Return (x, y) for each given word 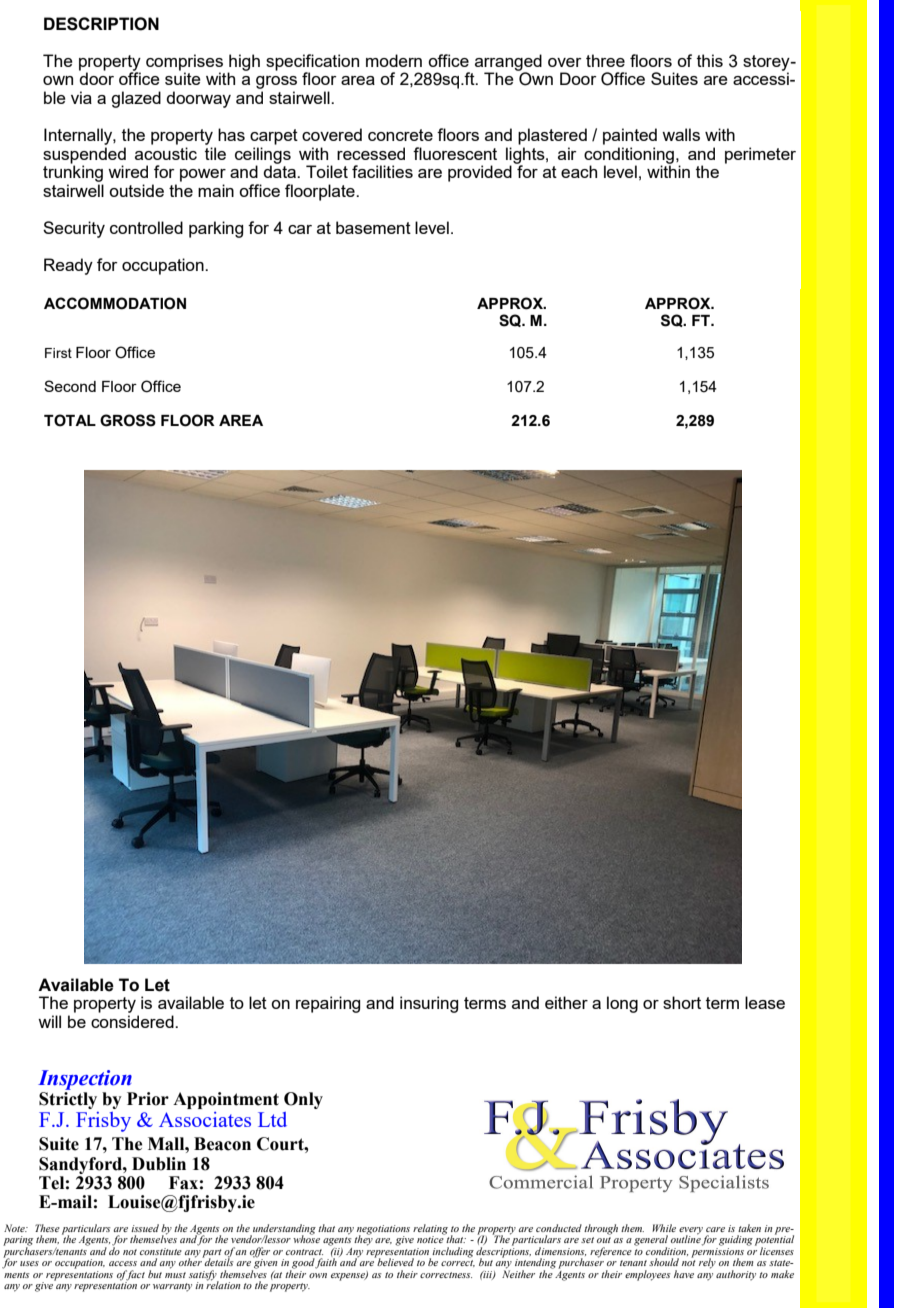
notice (431, 1238)
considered (133, 1021)
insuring (429, 1004)
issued (145, 1228)
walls (681, 134)
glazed (136, 99)
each (579, 171)
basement (373, 227)
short (682, 1002)
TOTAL (70, 420)
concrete (400, 135)
